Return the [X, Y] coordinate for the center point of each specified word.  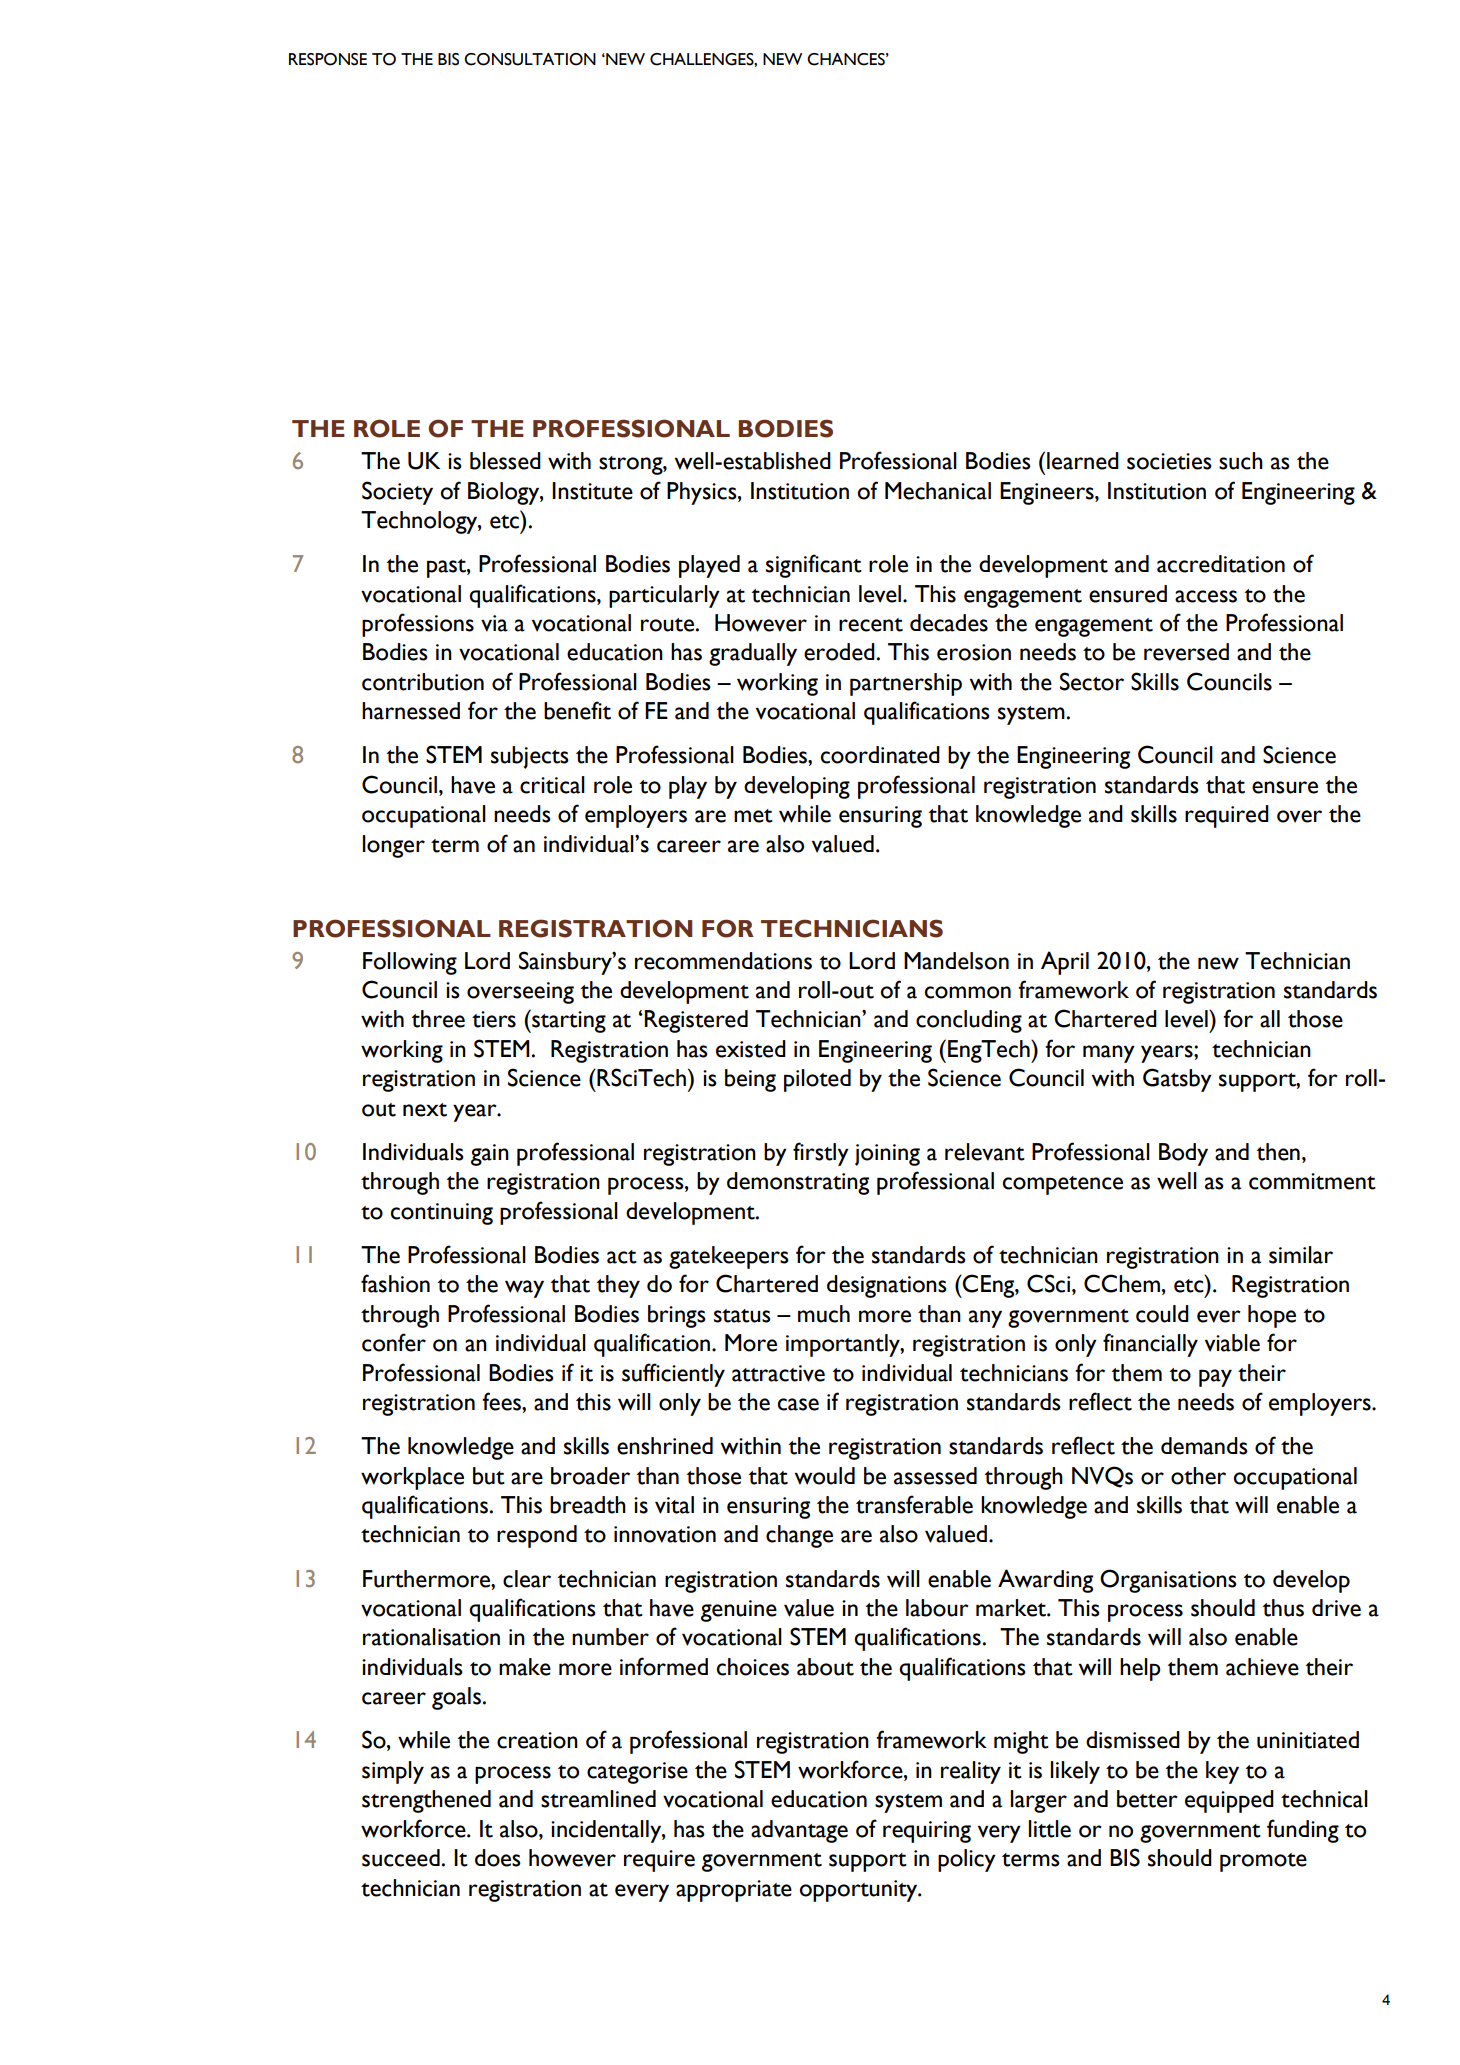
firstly [821, 1154]
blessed [505, 461]
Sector [1092, 681]
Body [1183, 1154]
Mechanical [938, 491]
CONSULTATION [530, 59]
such [1241, 461]
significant [814, 566]
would [824, 1476]
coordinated [880, 755]
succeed [401, 1858]
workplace [412, 1478]
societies [1169, 461]
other [1198, 1476]
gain [490, 1155]
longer [394, 846]
